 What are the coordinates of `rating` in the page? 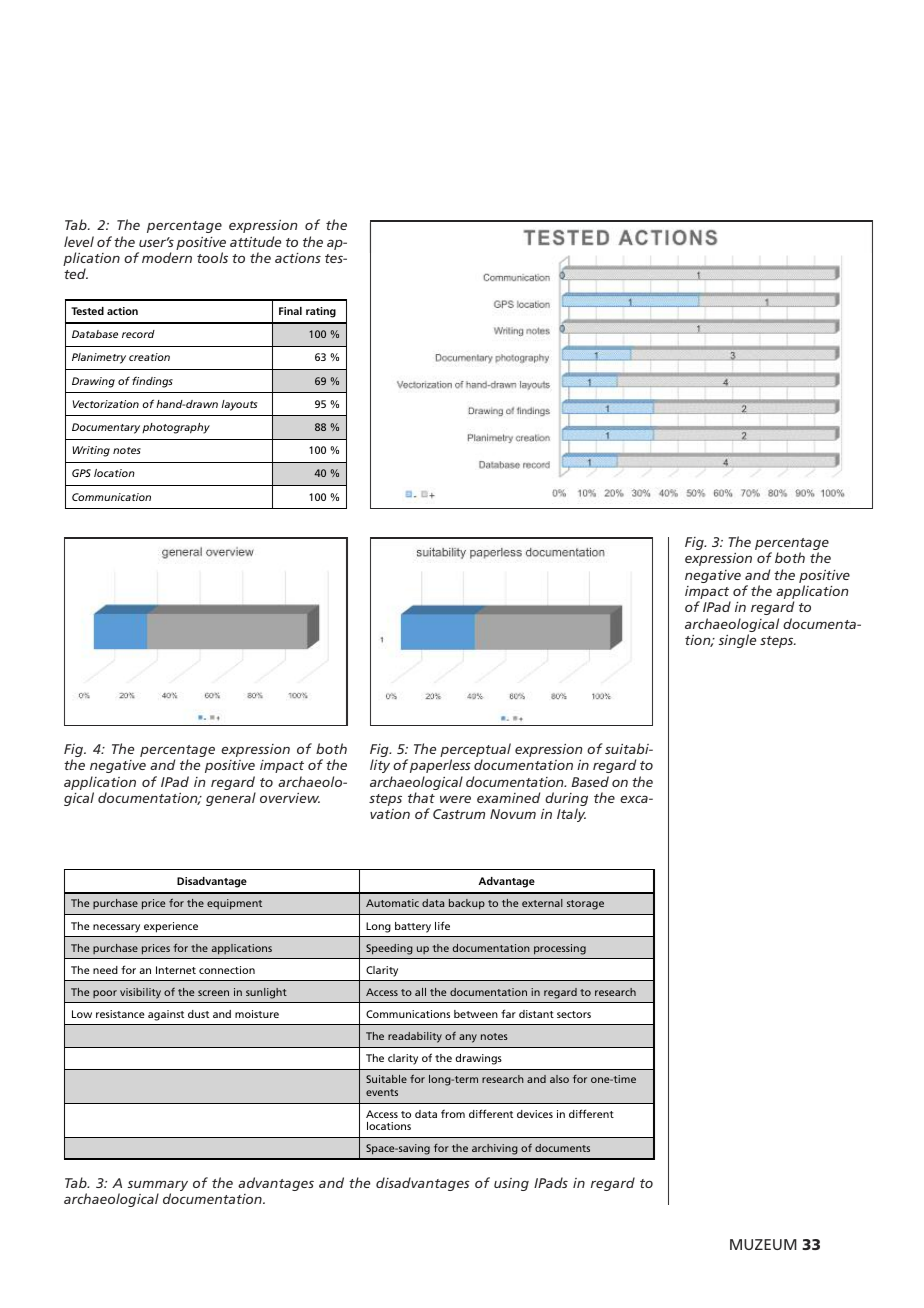 It's located at (321, 312).
